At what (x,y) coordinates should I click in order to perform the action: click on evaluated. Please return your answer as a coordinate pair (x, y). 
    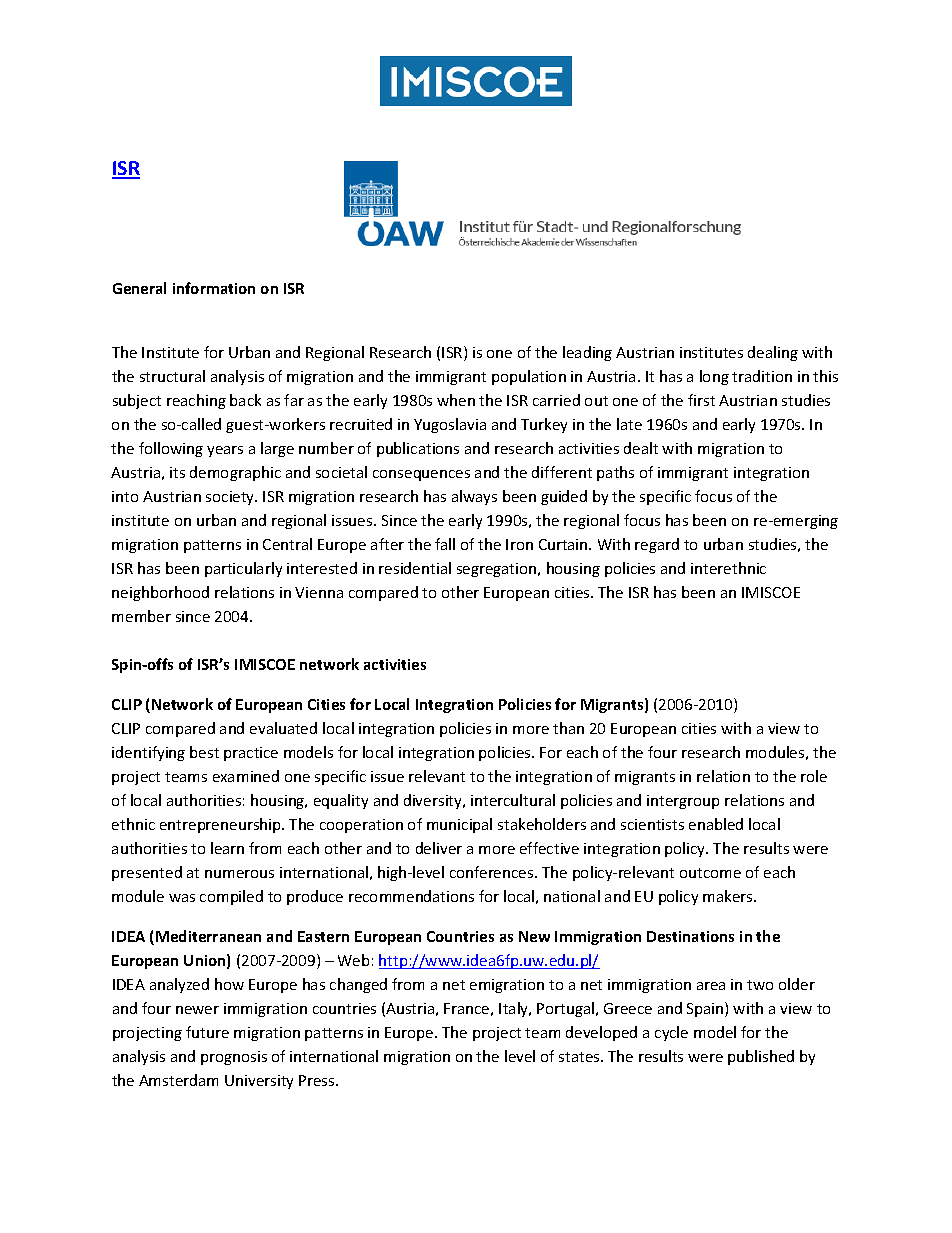
    Looking at the image, I should click on (283, 728).
